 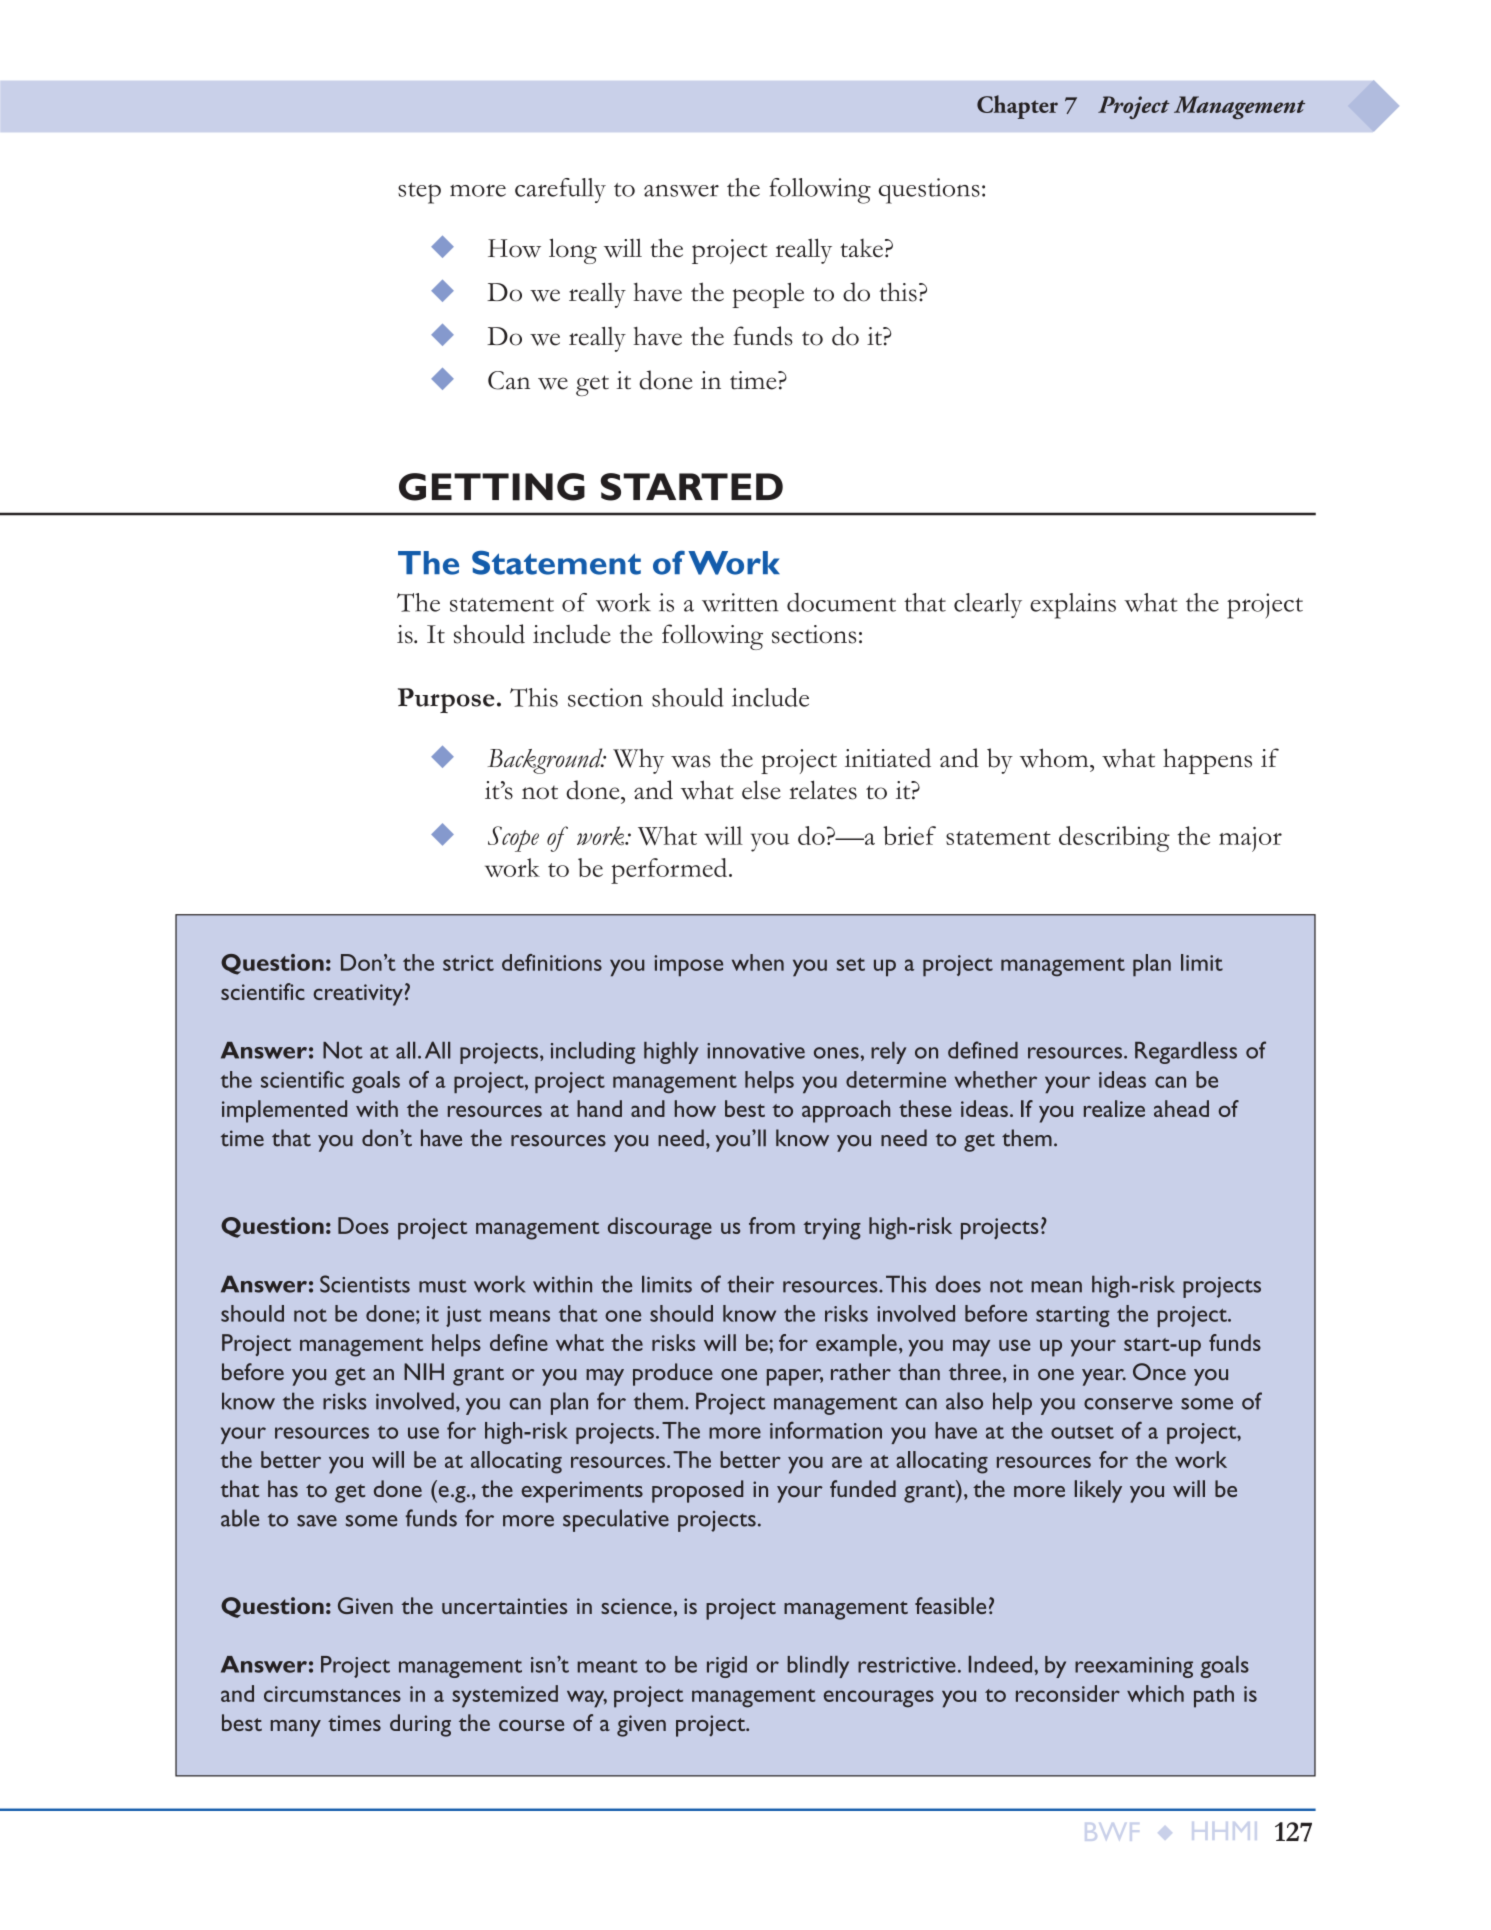 What do you see at coordinates (332, 1694) in the image?
I see `circumstances` at bounding box center [332, 1694].
